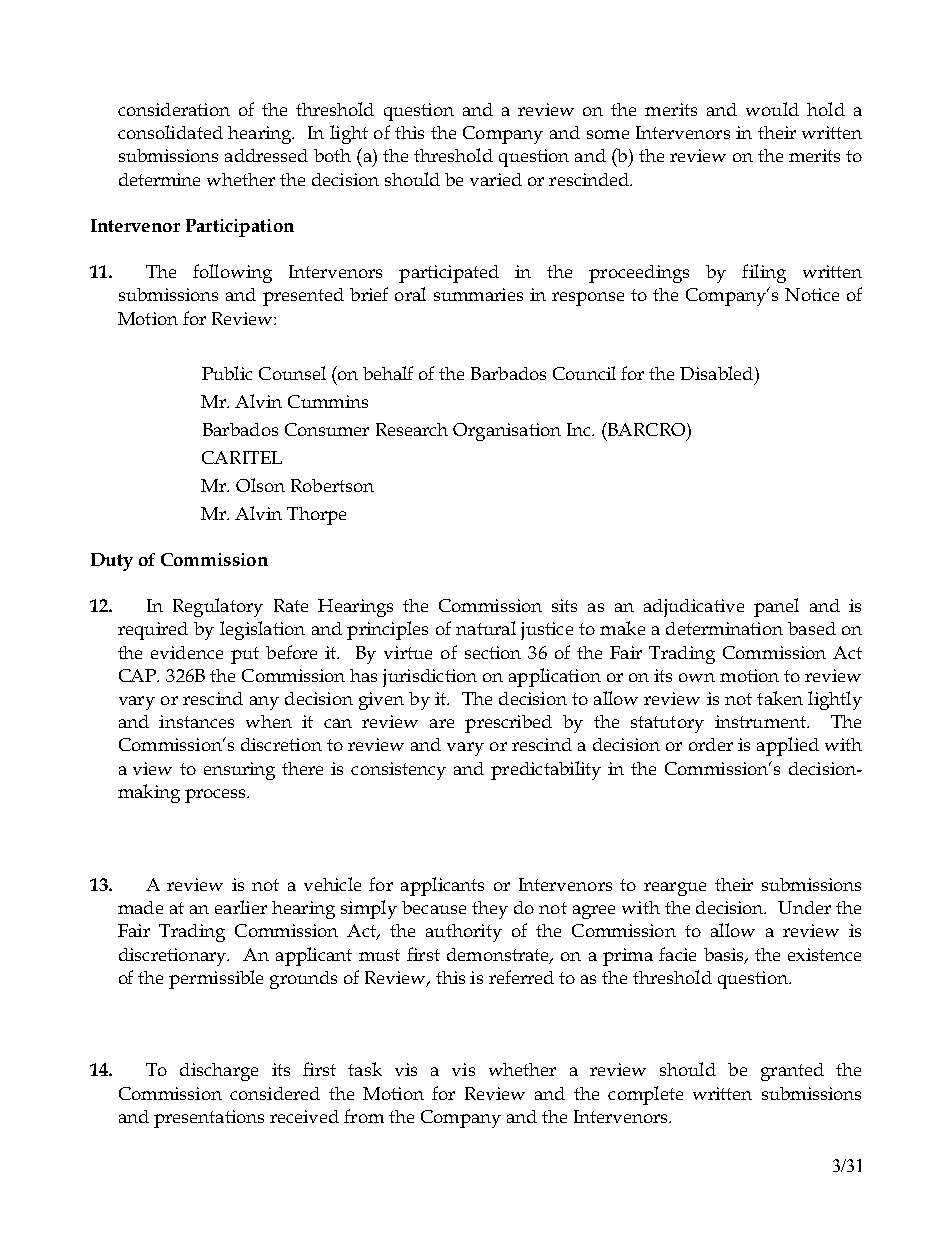 Image resolution: width=952 pixels, height=1233 pixels. What do you see at coordinates (804, 907) in the screenshot?
I see `Under` at bounding box center [804, 907].
